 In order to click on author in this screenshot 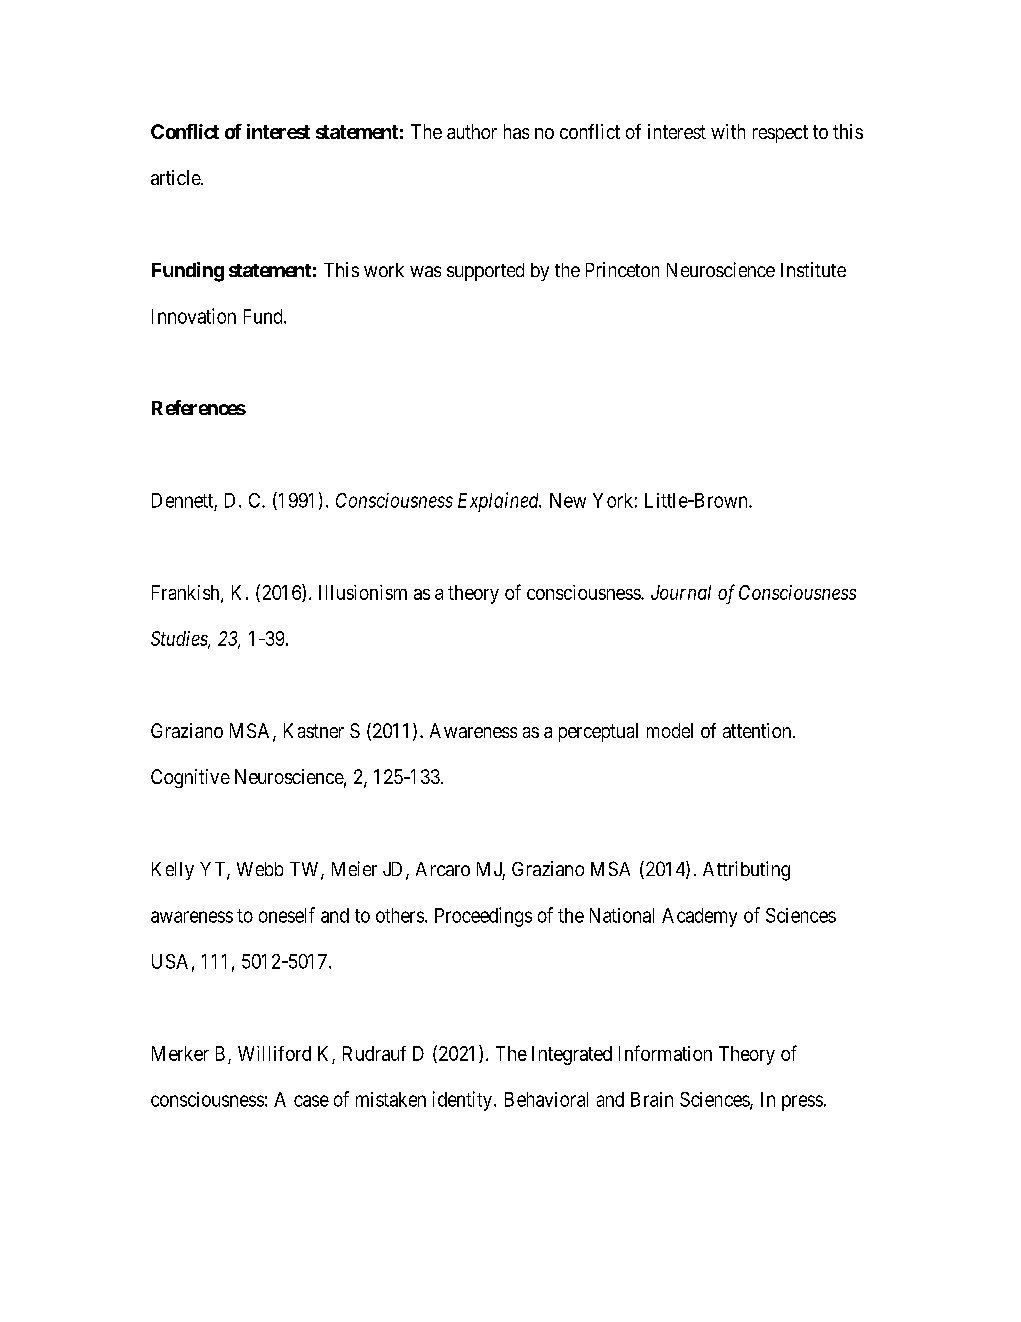, I will do `click(472, 131)`.
